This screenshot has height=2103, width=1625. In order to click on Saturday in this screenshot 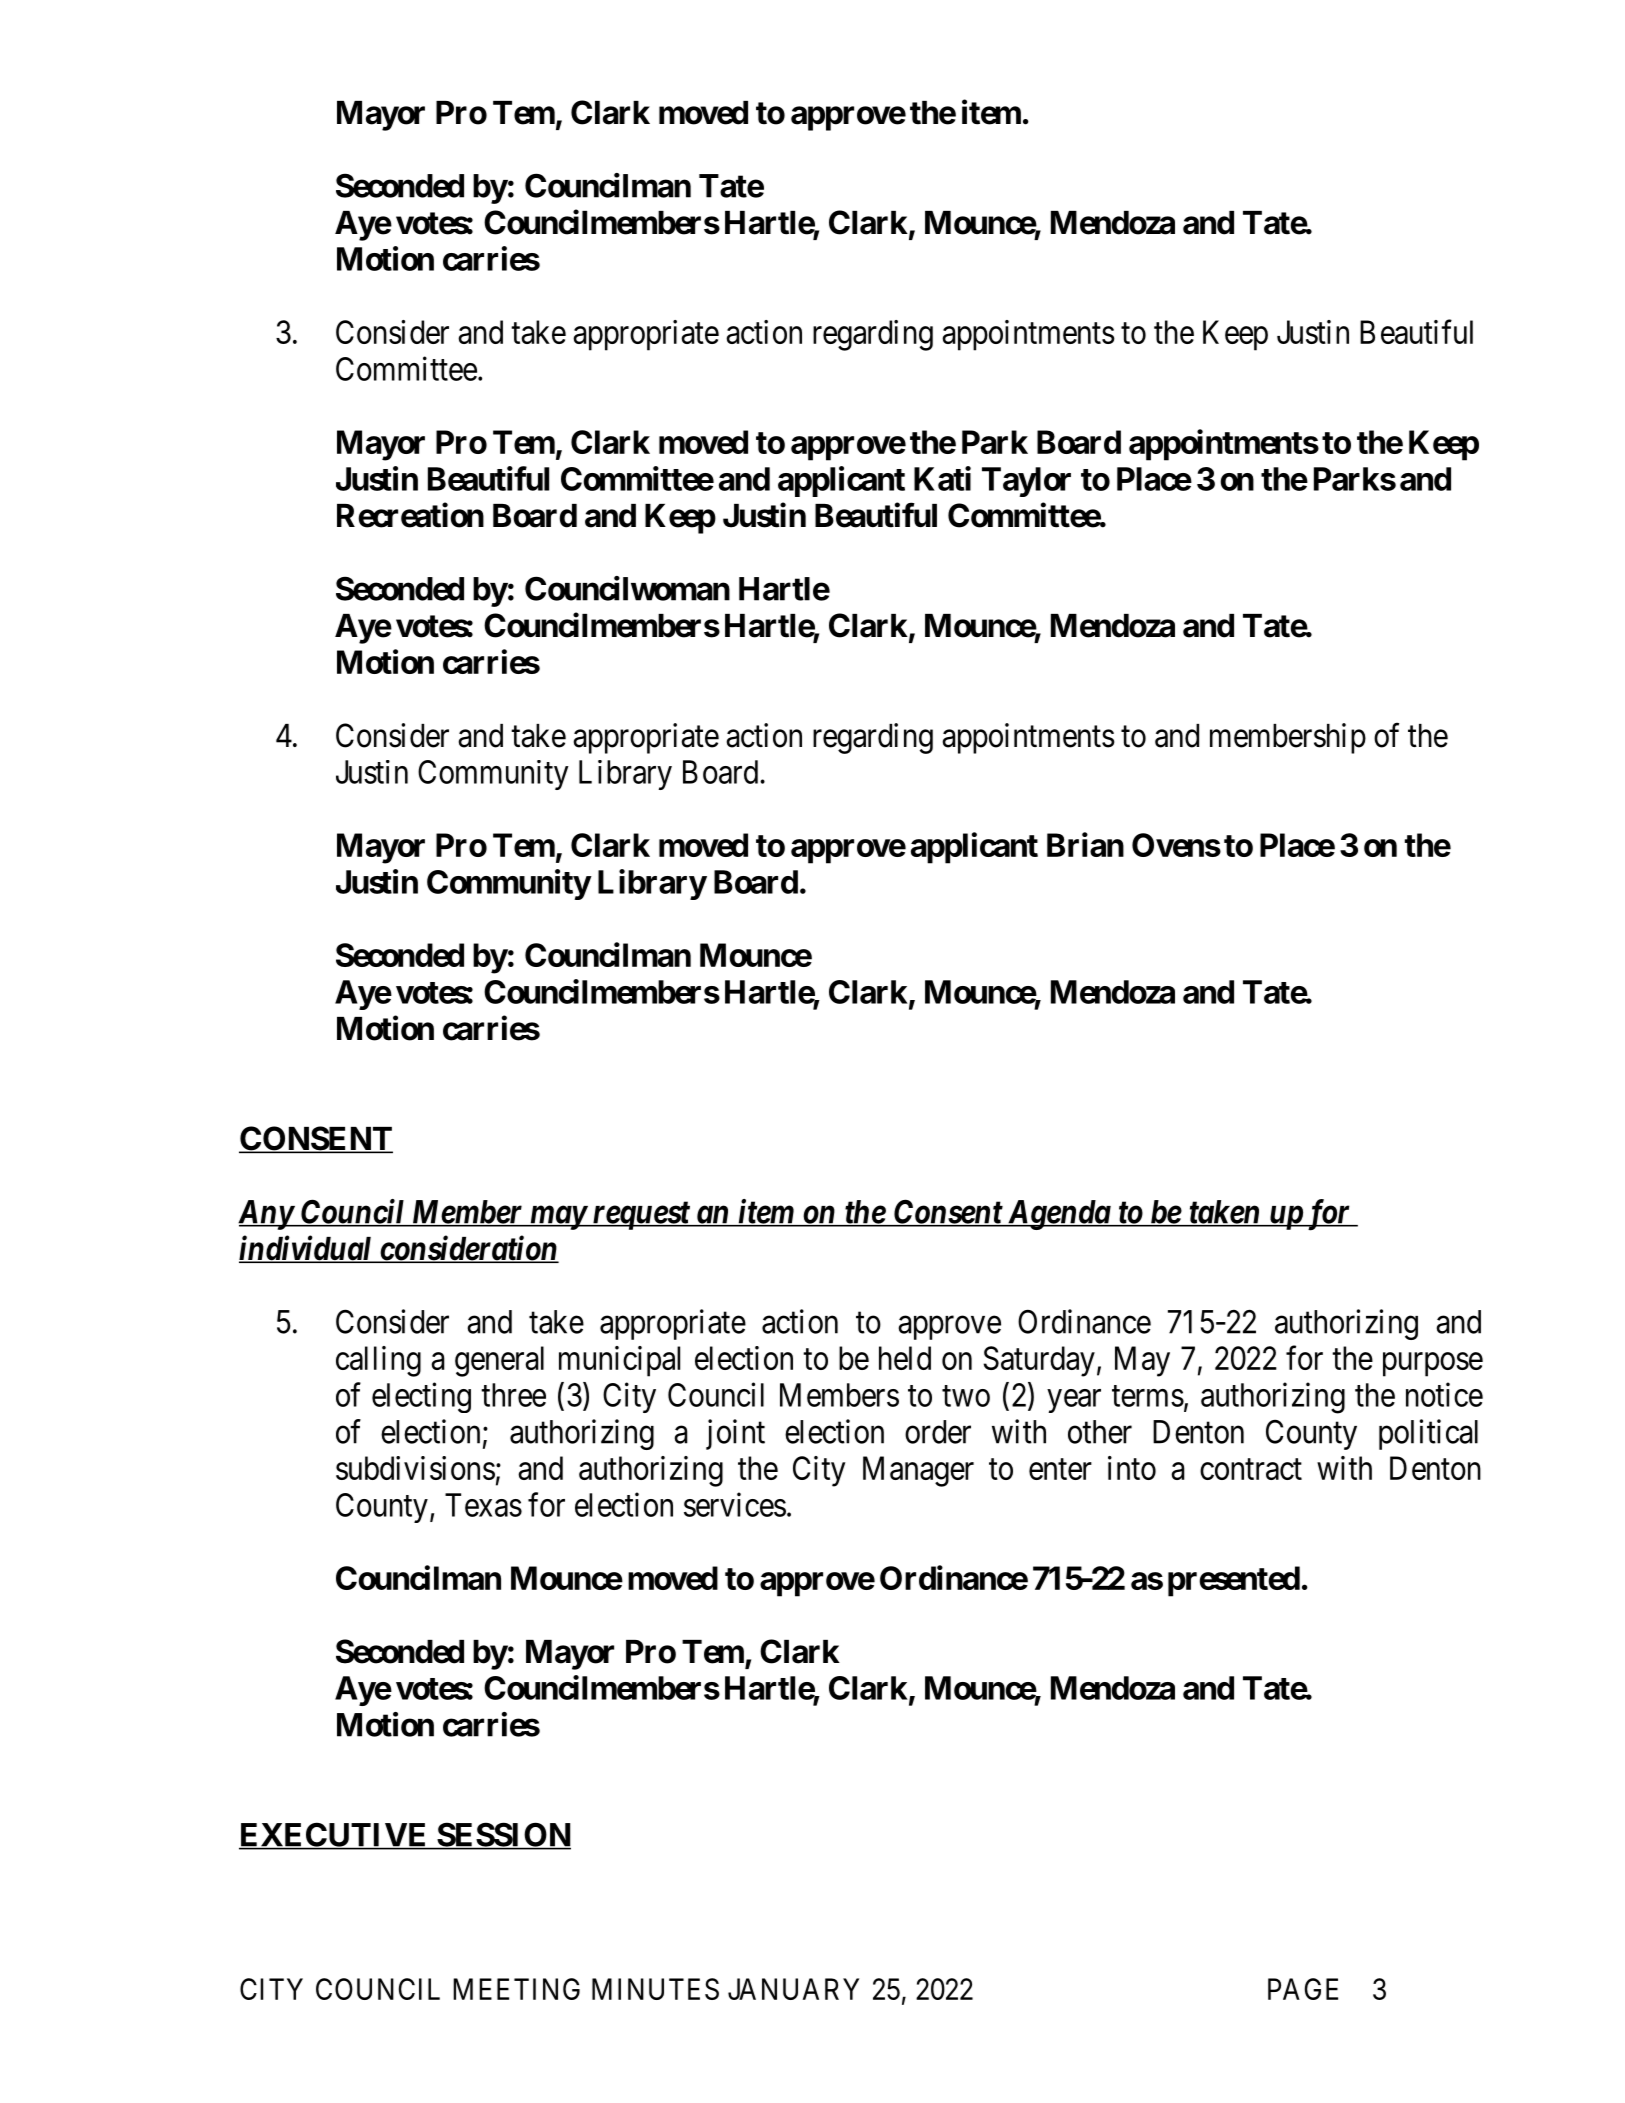, I will do `click(1039, 1361)`.
